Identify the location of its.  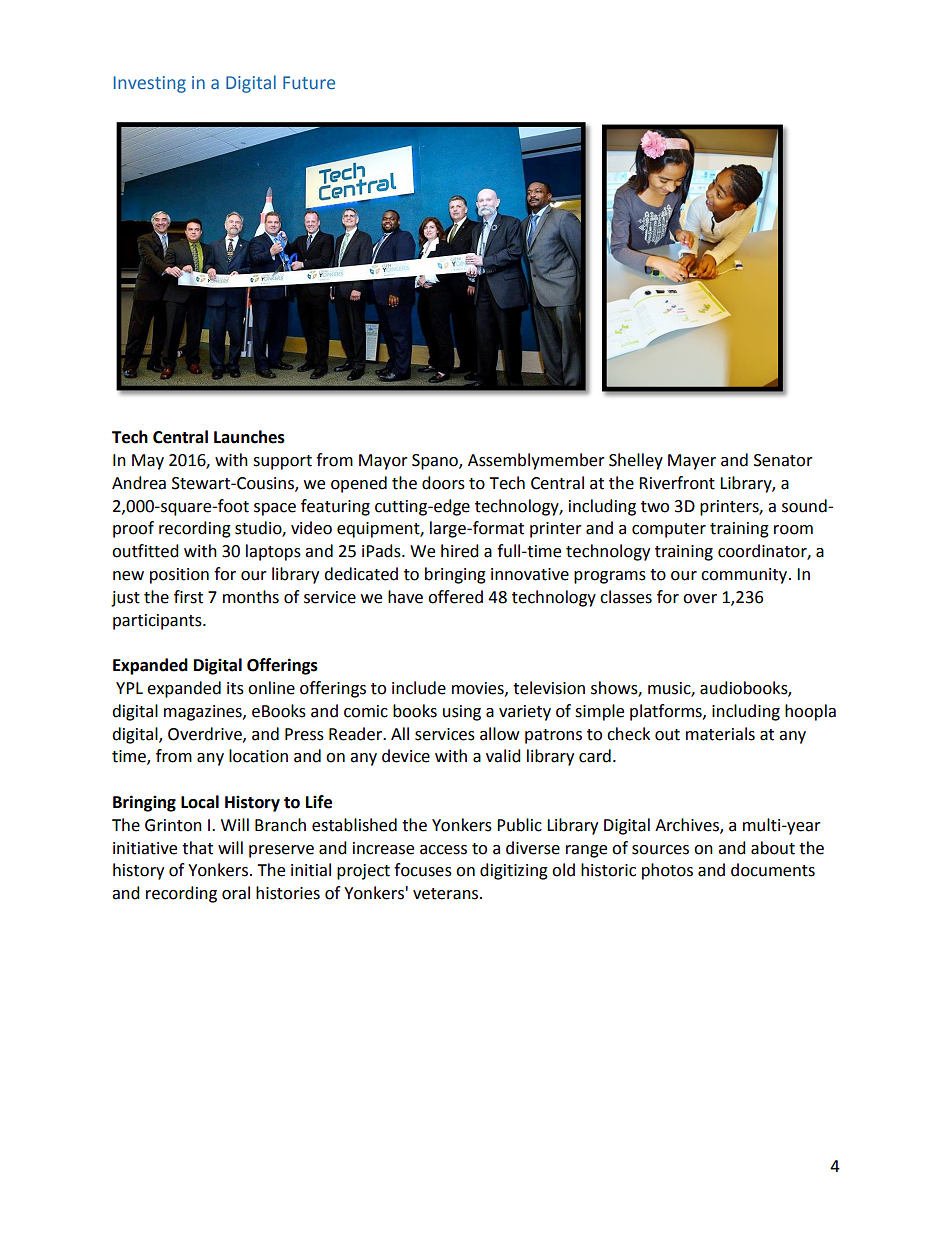
(235, 688).
